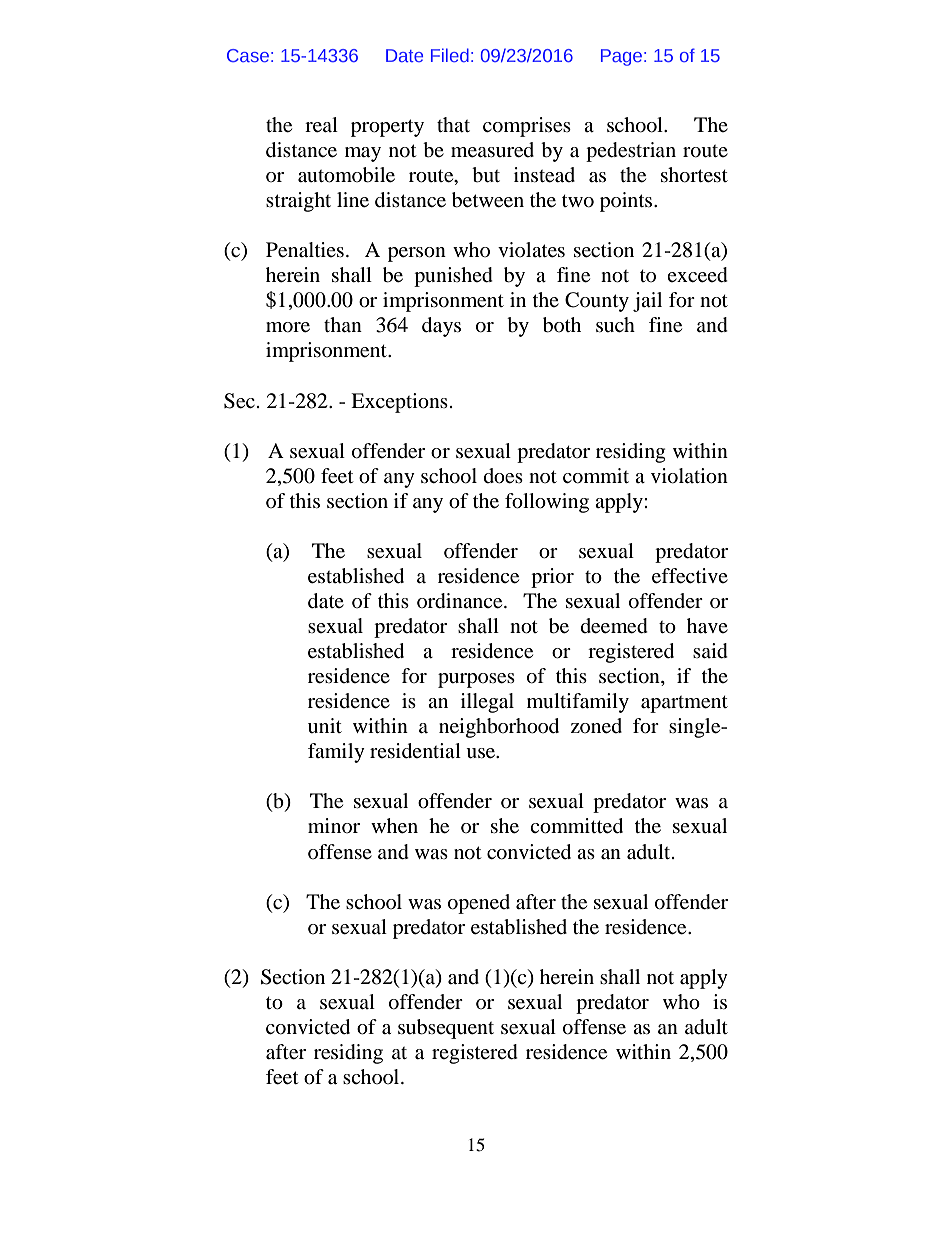 Image resolution: width=952 pixels, height=1233 pixels. Describe the element at coordinates (446, 1029) in the page. I see `subsequent` at that location.
